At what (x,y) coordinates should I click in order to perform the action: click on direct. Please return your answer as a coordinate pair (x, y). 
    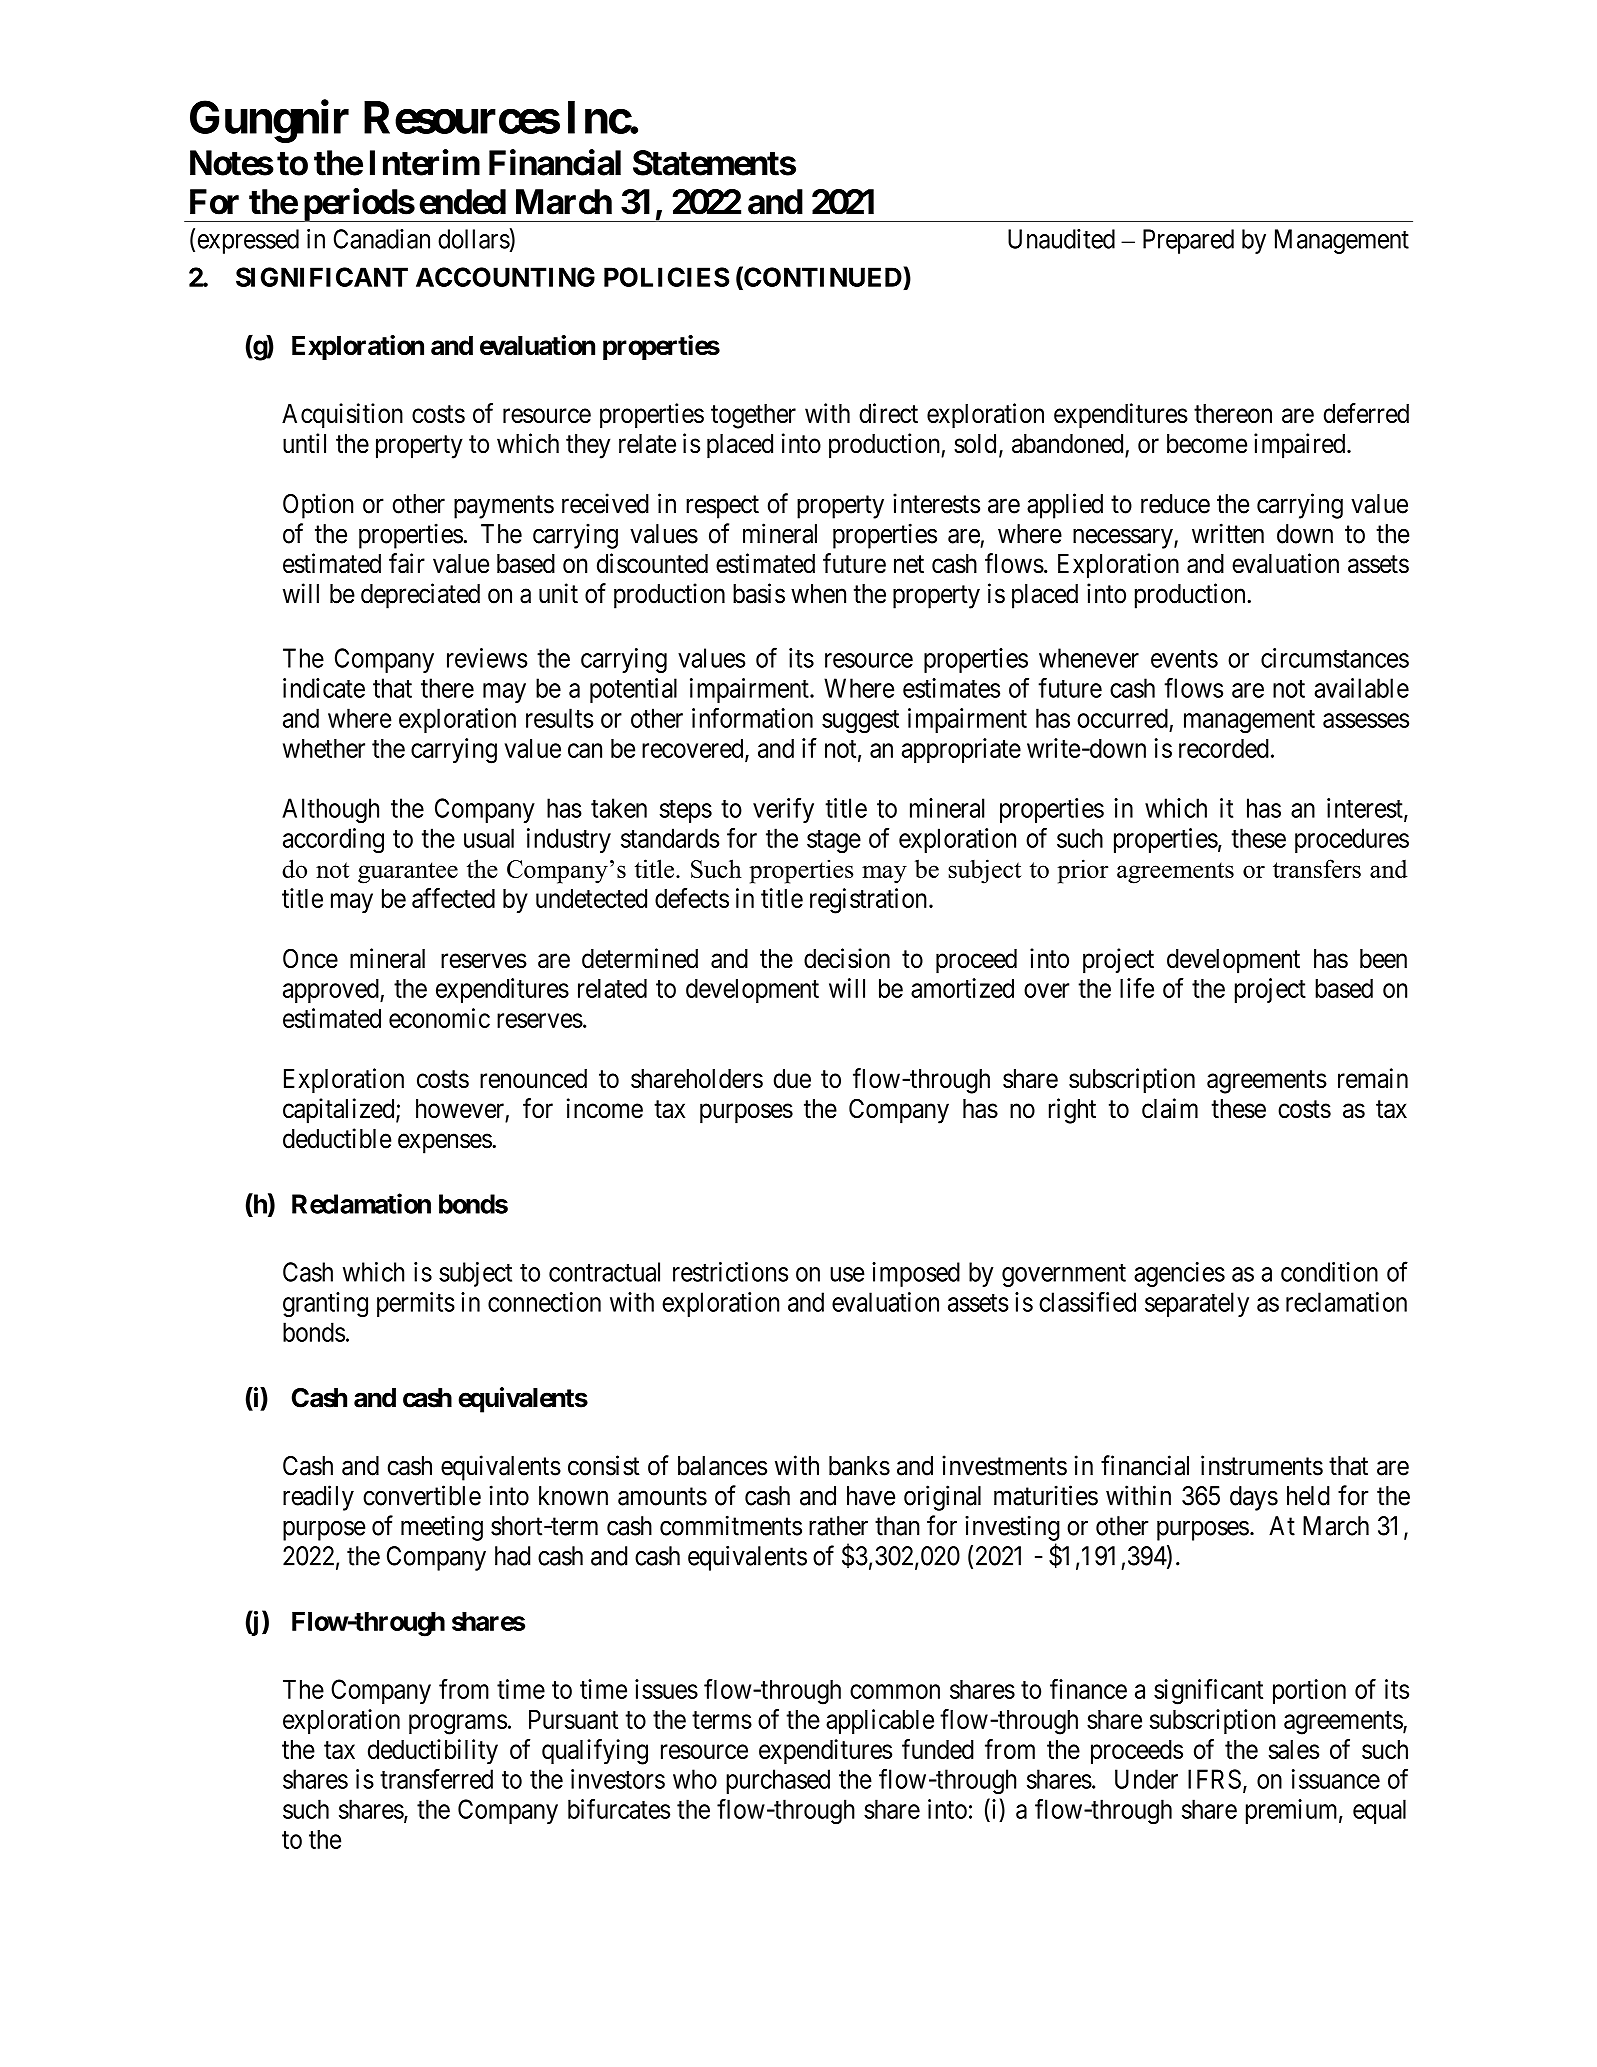
    Looking at the image, I should click on (888, 413).
